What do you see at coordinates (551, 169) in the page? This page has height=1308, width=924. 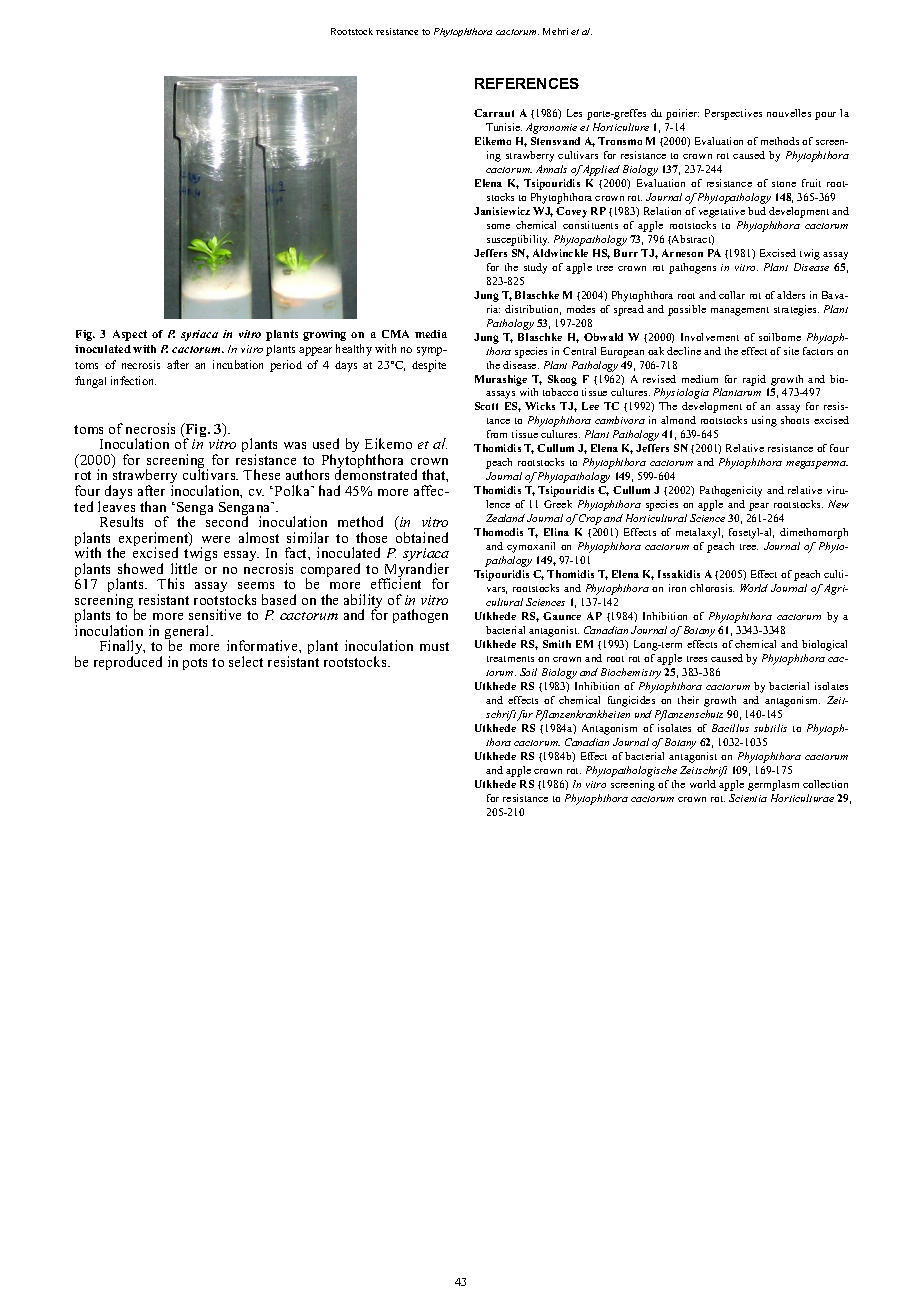 I see `Annals` at bounding box center [551, 169].
